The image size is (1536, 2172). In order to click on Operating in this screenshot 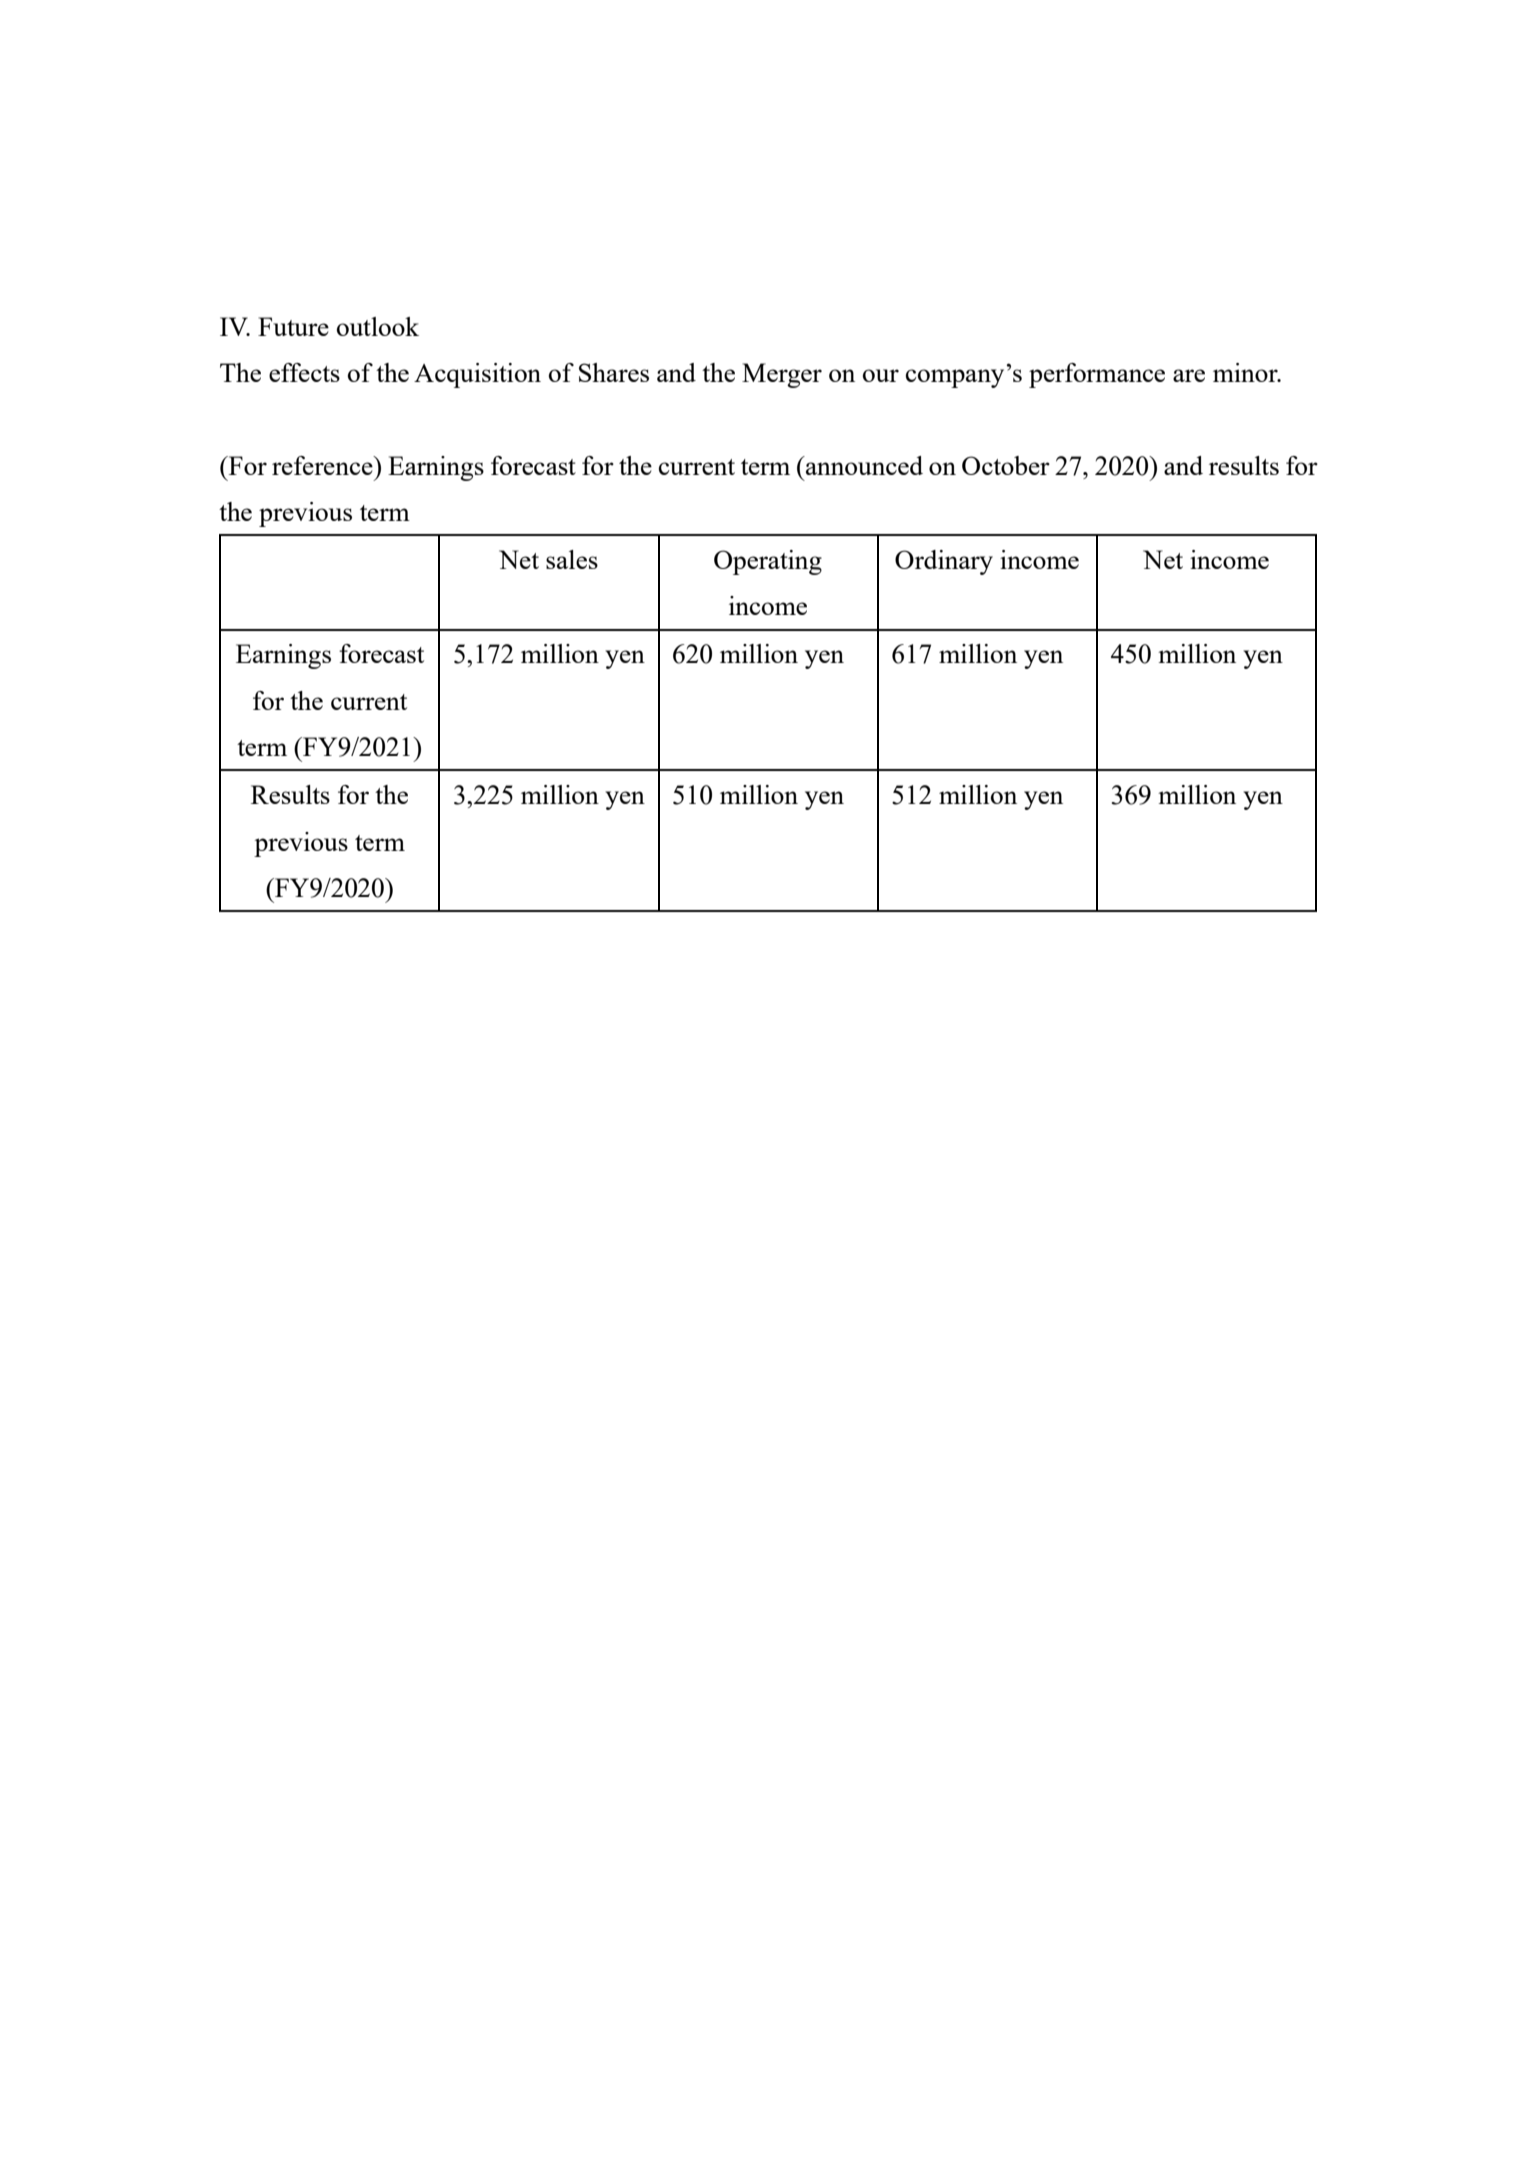, I will do `click(768, 562)`.
